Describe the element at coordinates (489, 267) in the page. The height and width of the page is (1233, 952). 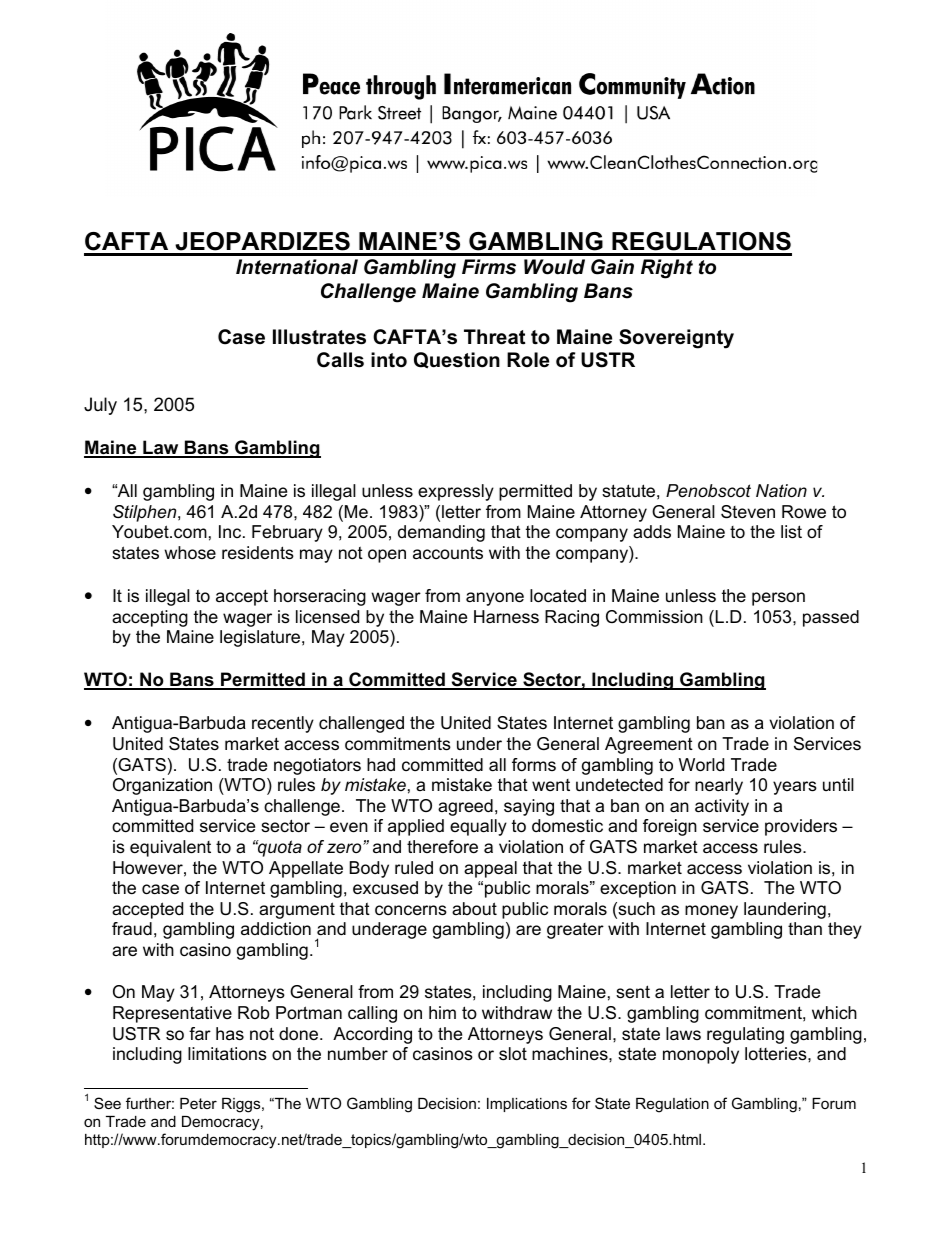
I see `Firms` at that location.
